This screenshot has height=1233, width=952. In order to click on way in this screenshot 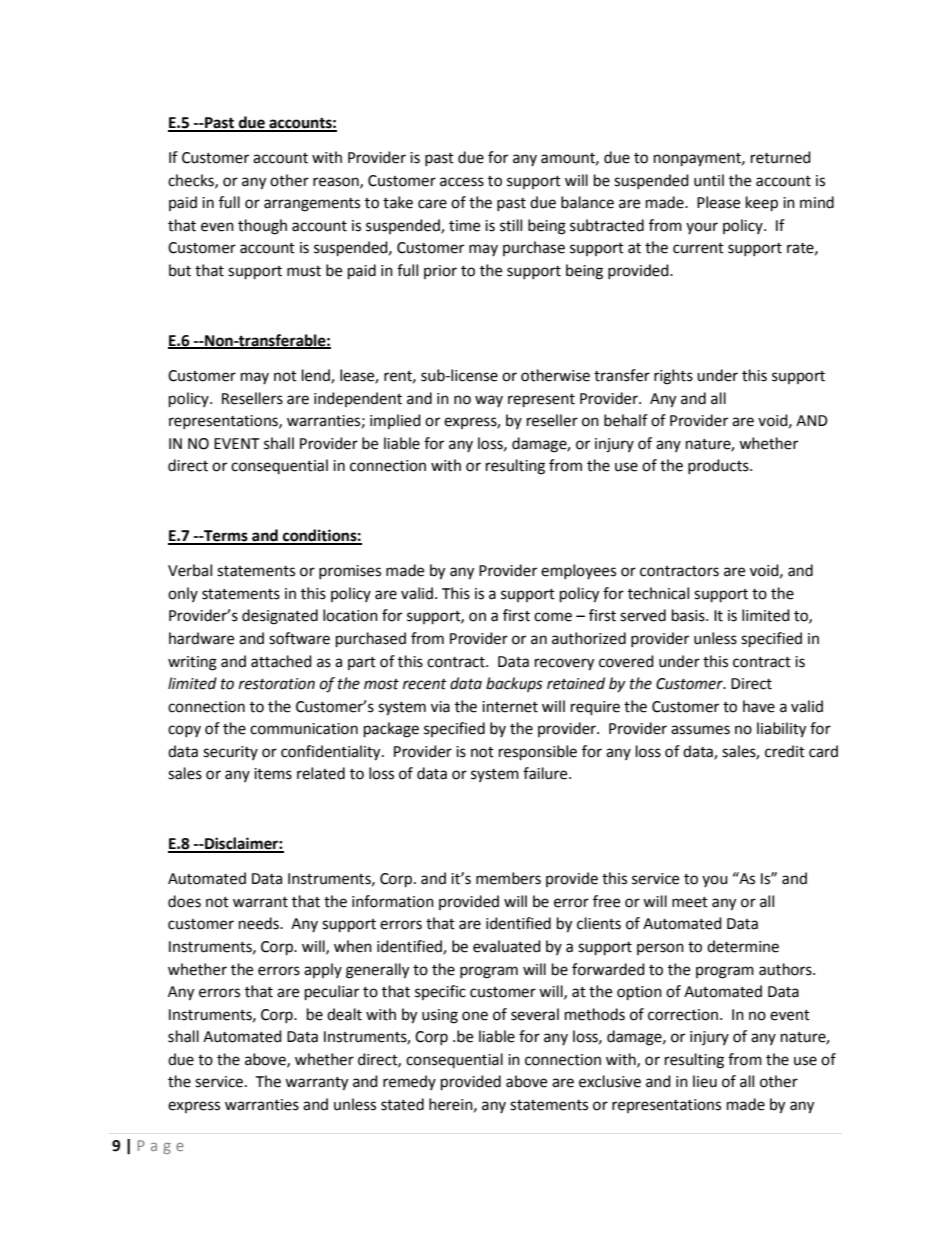, I will do `click(489, 401)`.
